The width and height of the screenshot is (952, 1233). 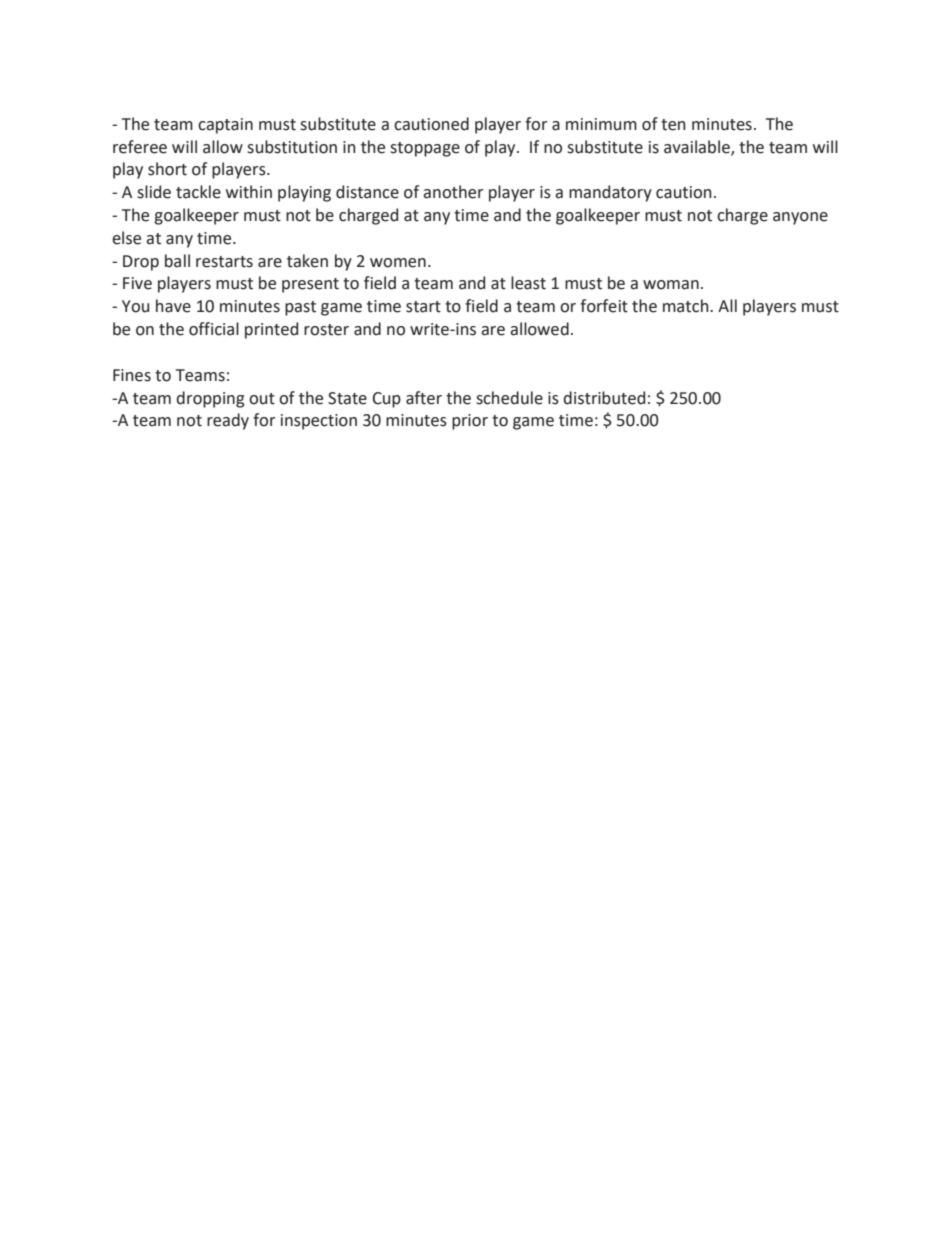 I want to click on referee, so click(x=140, y=147).
